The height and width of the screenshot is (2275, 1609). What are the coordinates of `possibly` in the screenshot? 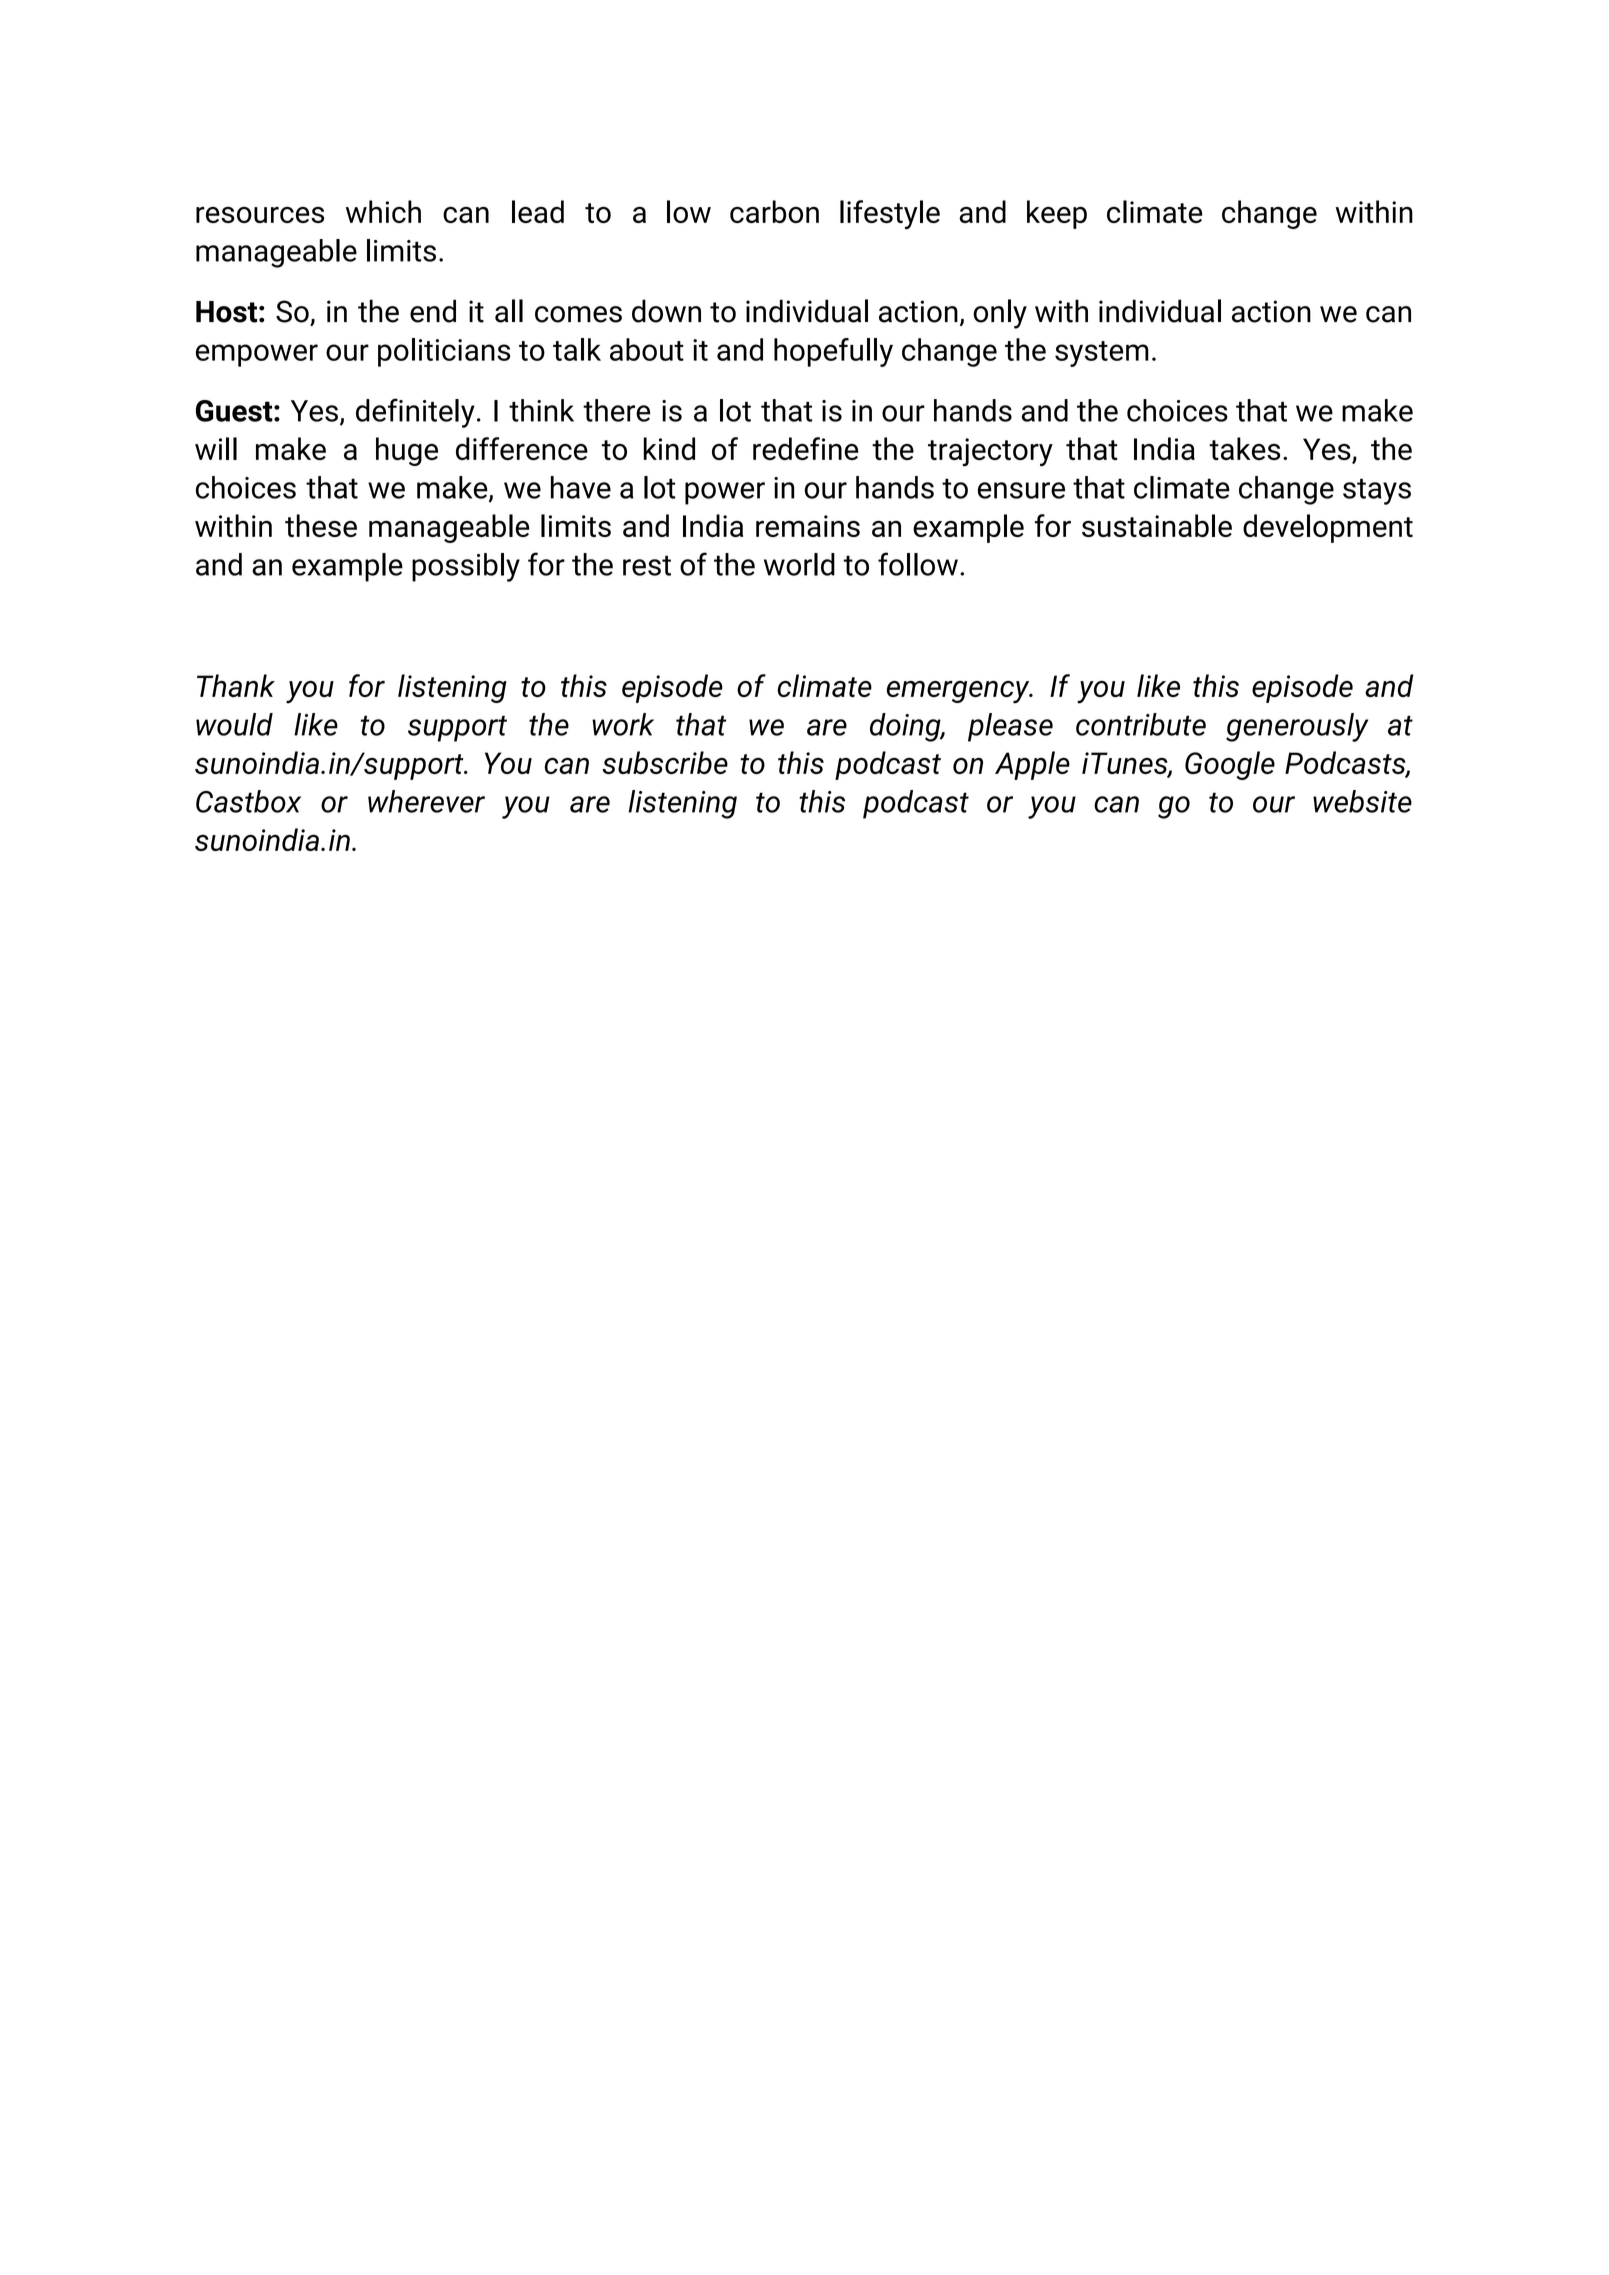 It's located at (466, 567).
